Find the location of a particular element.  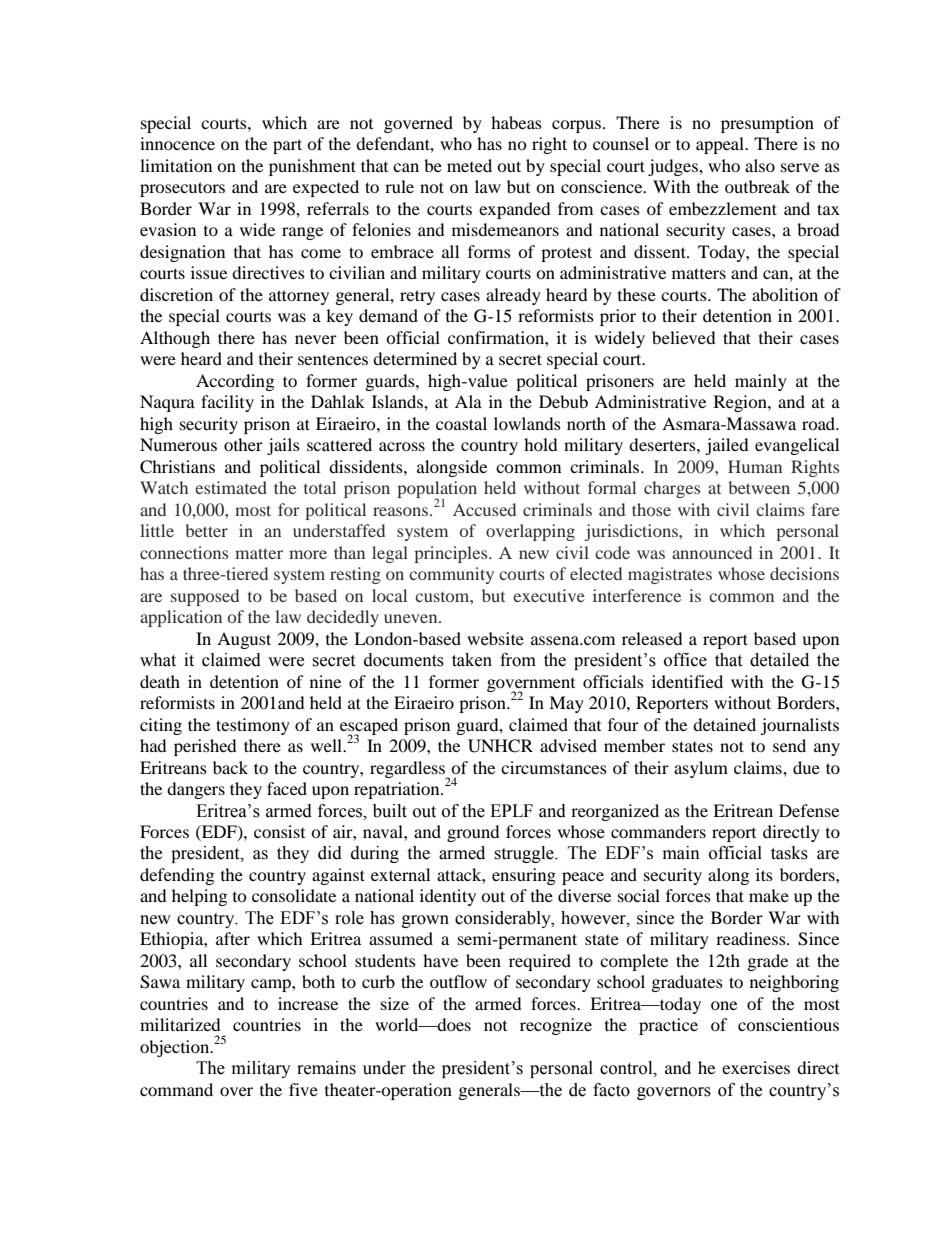

Region is located at coordinates (741, 403).
